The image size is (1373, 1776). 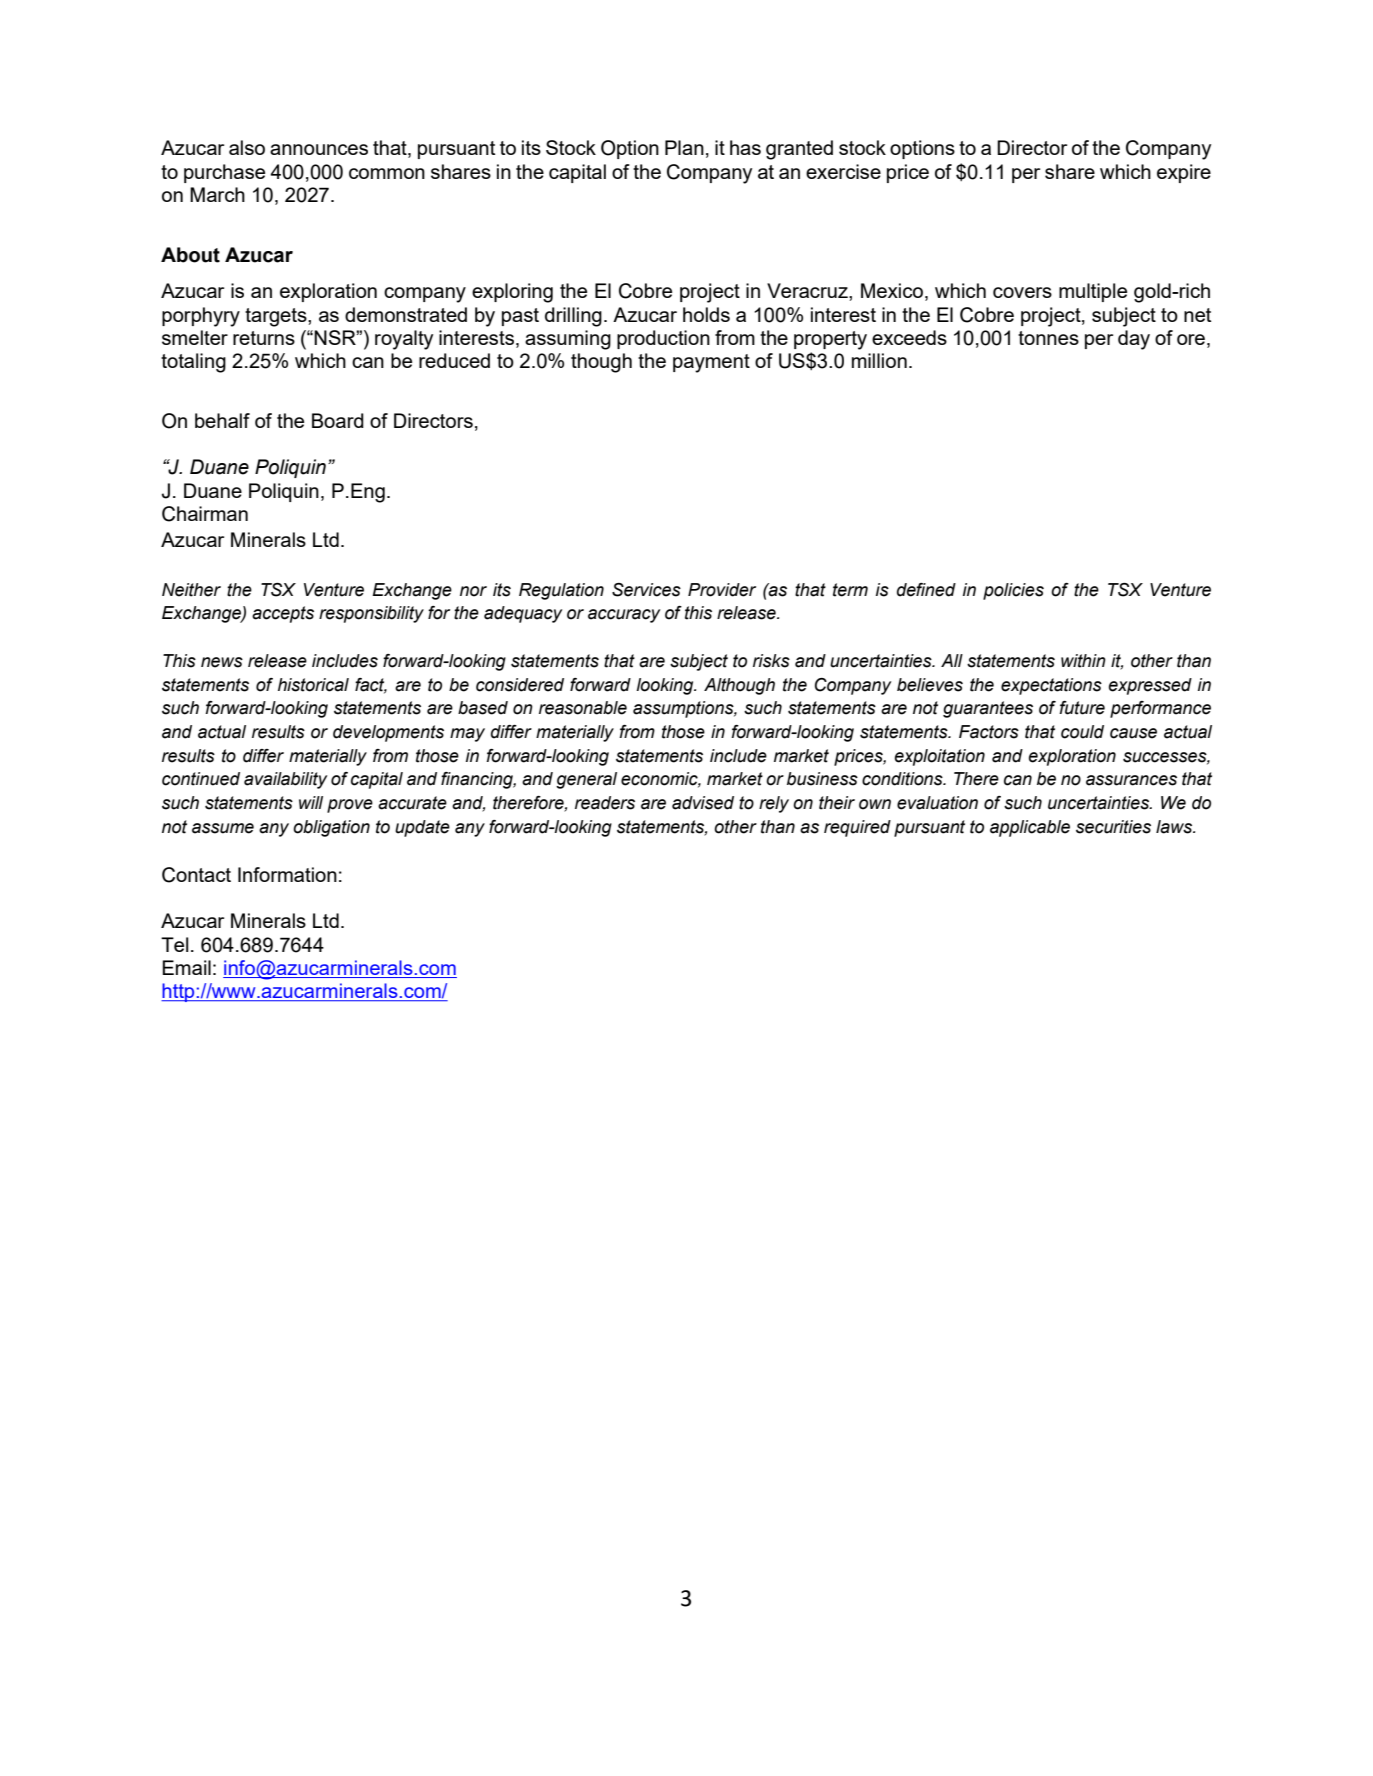 I want to click on Tel, so click(x=174, y=944).
